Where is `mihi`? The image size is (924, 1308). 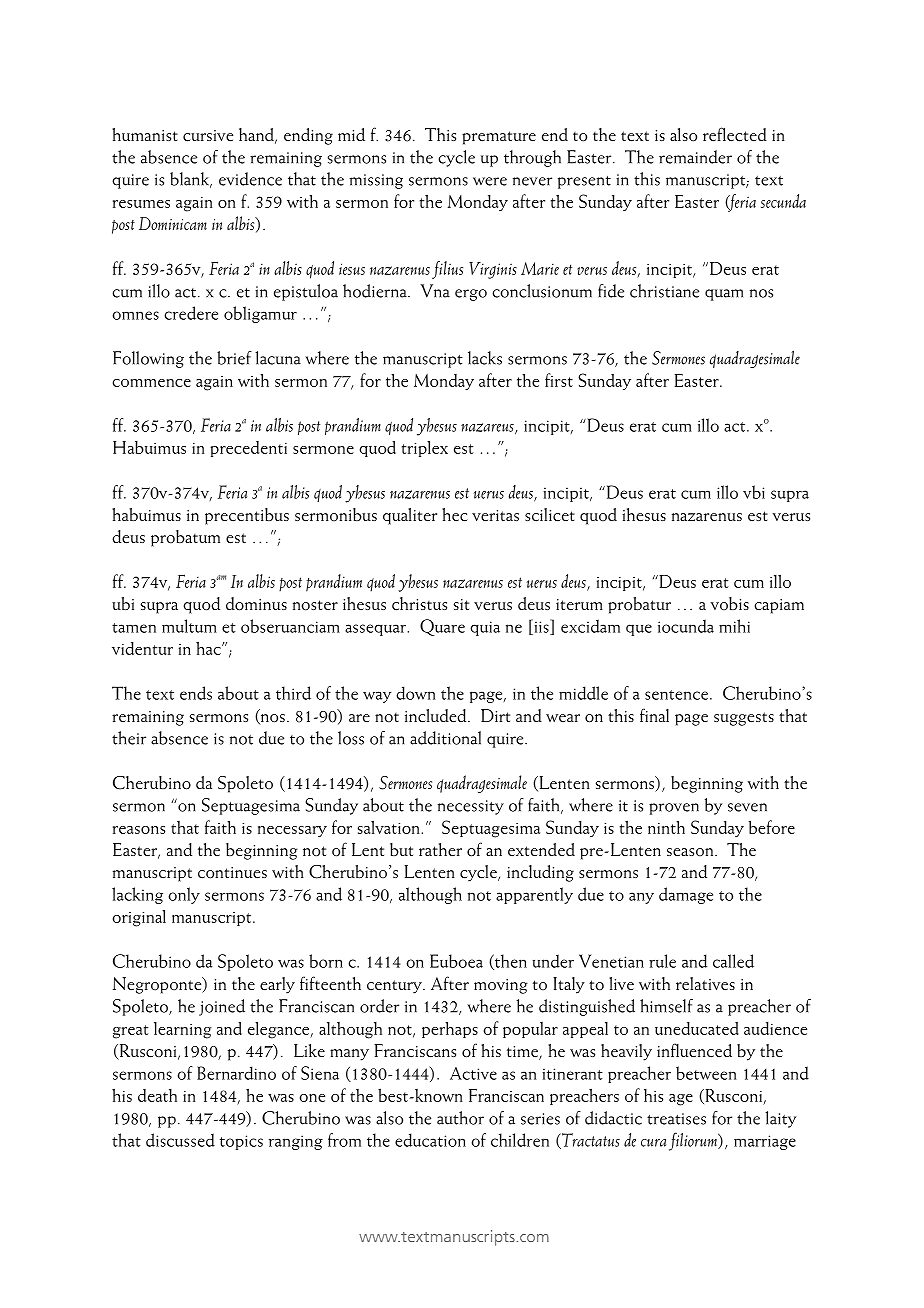 mihi is located at coordinates (734, 626).
